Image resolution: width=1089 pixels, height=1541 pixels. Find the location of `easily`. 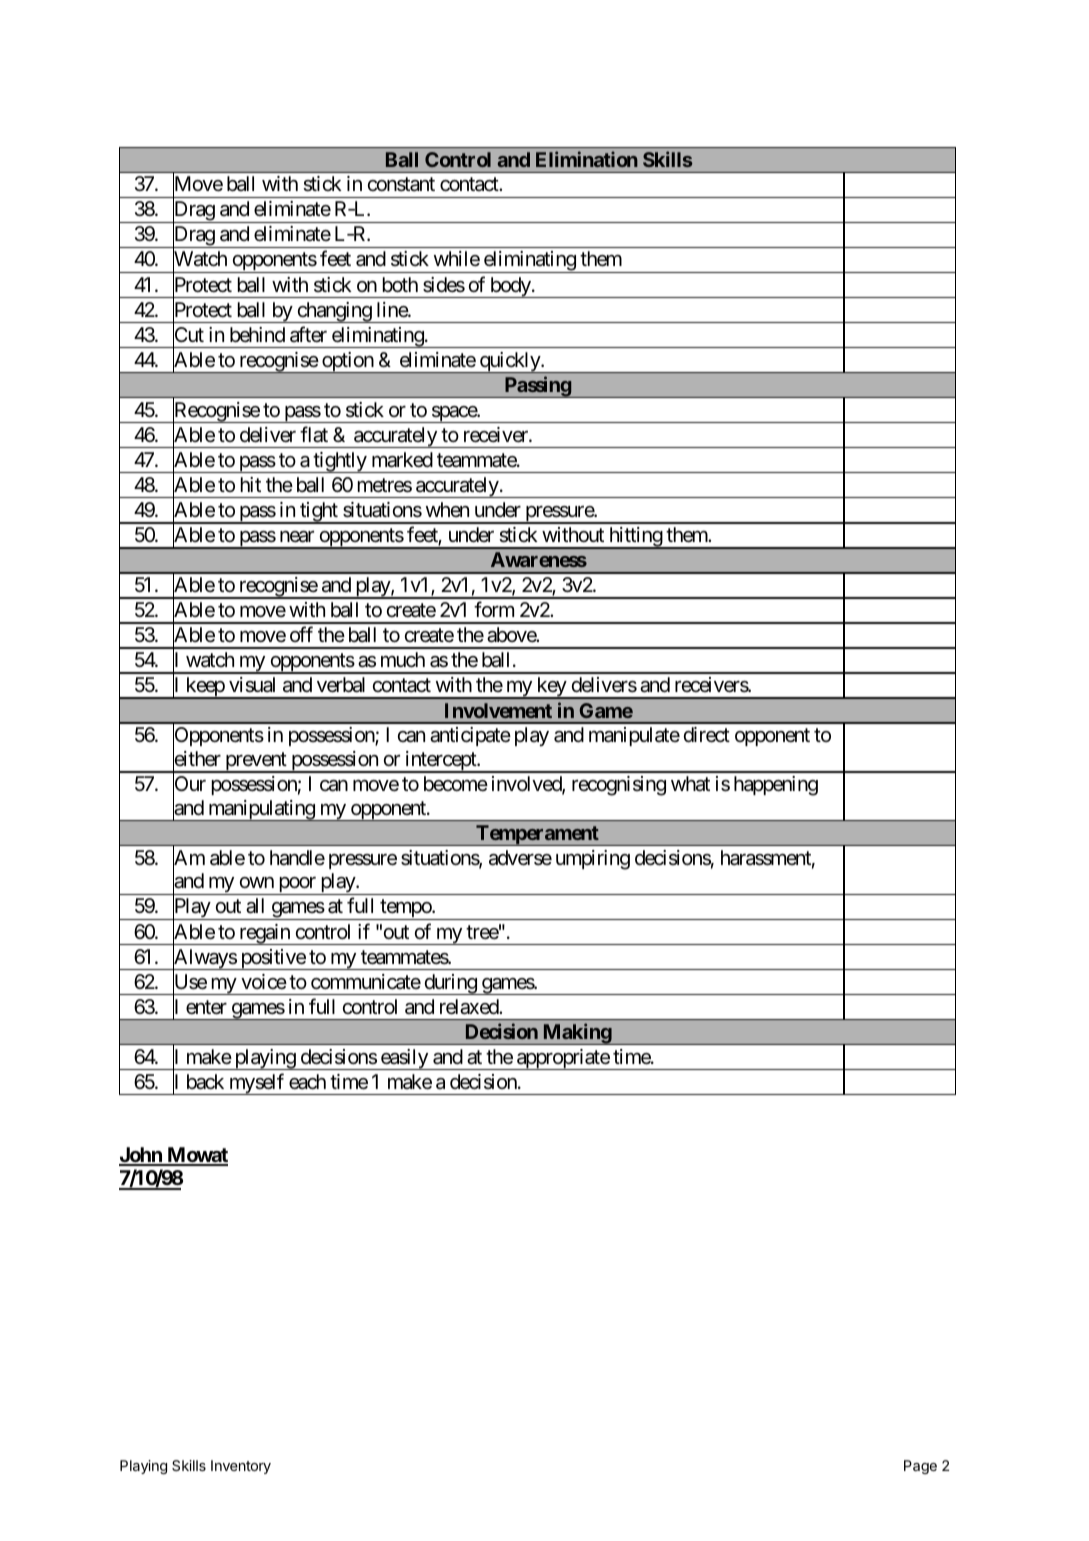

easily is located at coordinates (404, 1059).
